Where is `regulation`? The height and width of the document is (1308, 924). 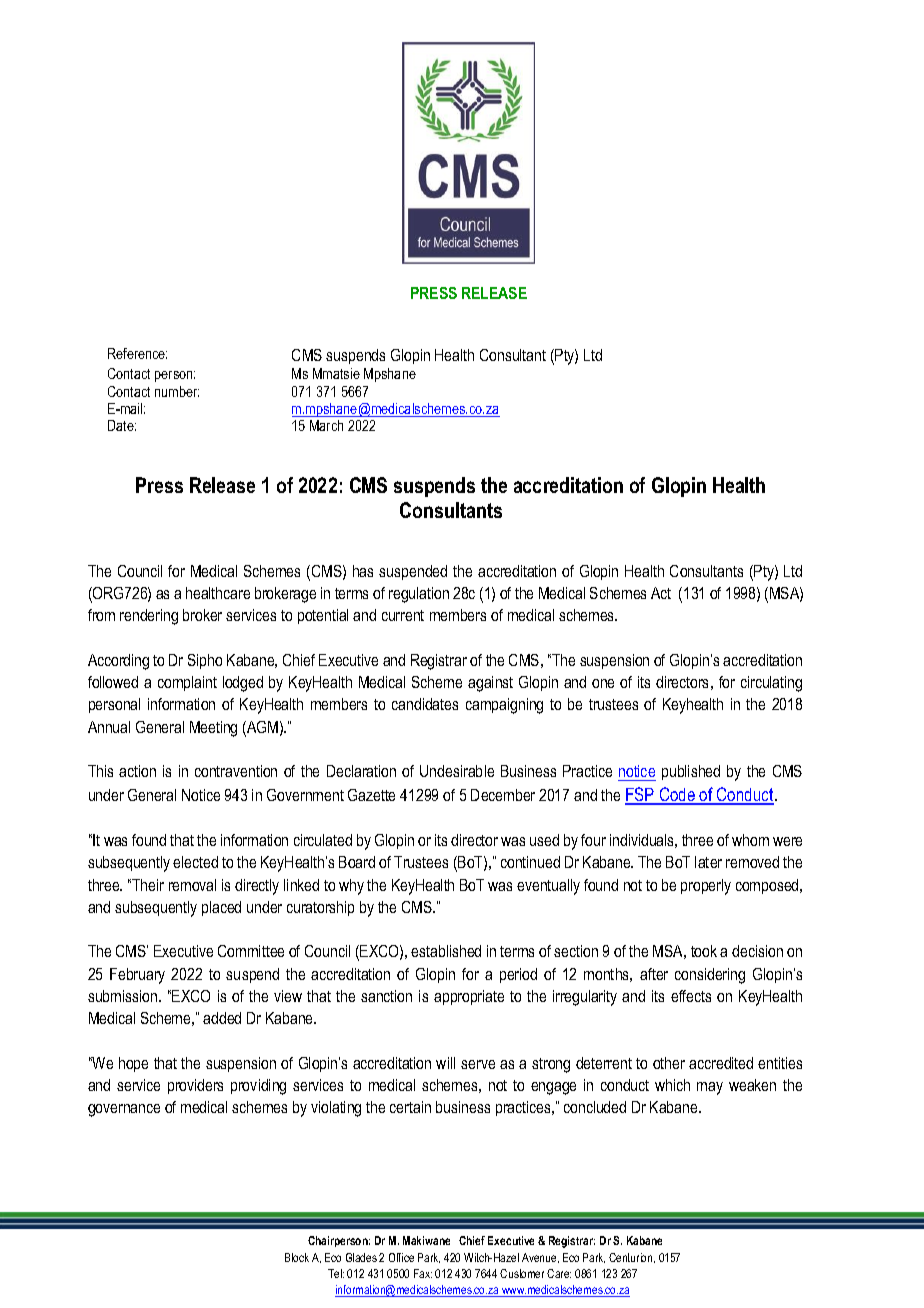
regulation is located at coordinates (419, 595).
